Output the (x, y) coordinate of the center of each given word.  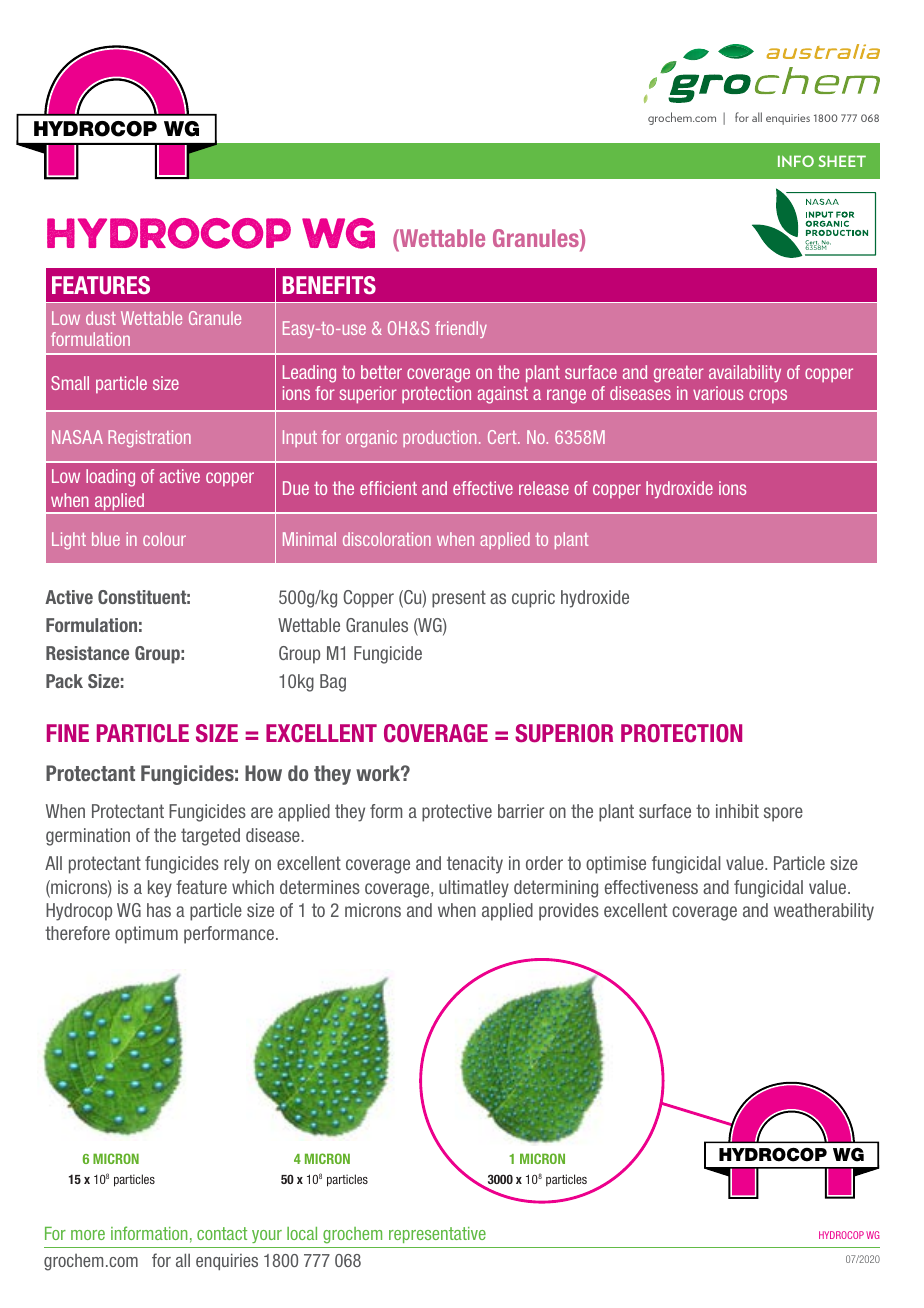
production (439, 438)
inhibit (737, 811)
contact (222, 1233)
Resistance (87, 653)
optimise (616, 865)
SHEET (842, 161)
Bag (333, 683)
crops (768, 396)
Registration (149, 438)
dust (101, 318)
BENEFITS (329, 285)
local (302, 1233)
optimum (146, 935)
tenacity (475, 865)
